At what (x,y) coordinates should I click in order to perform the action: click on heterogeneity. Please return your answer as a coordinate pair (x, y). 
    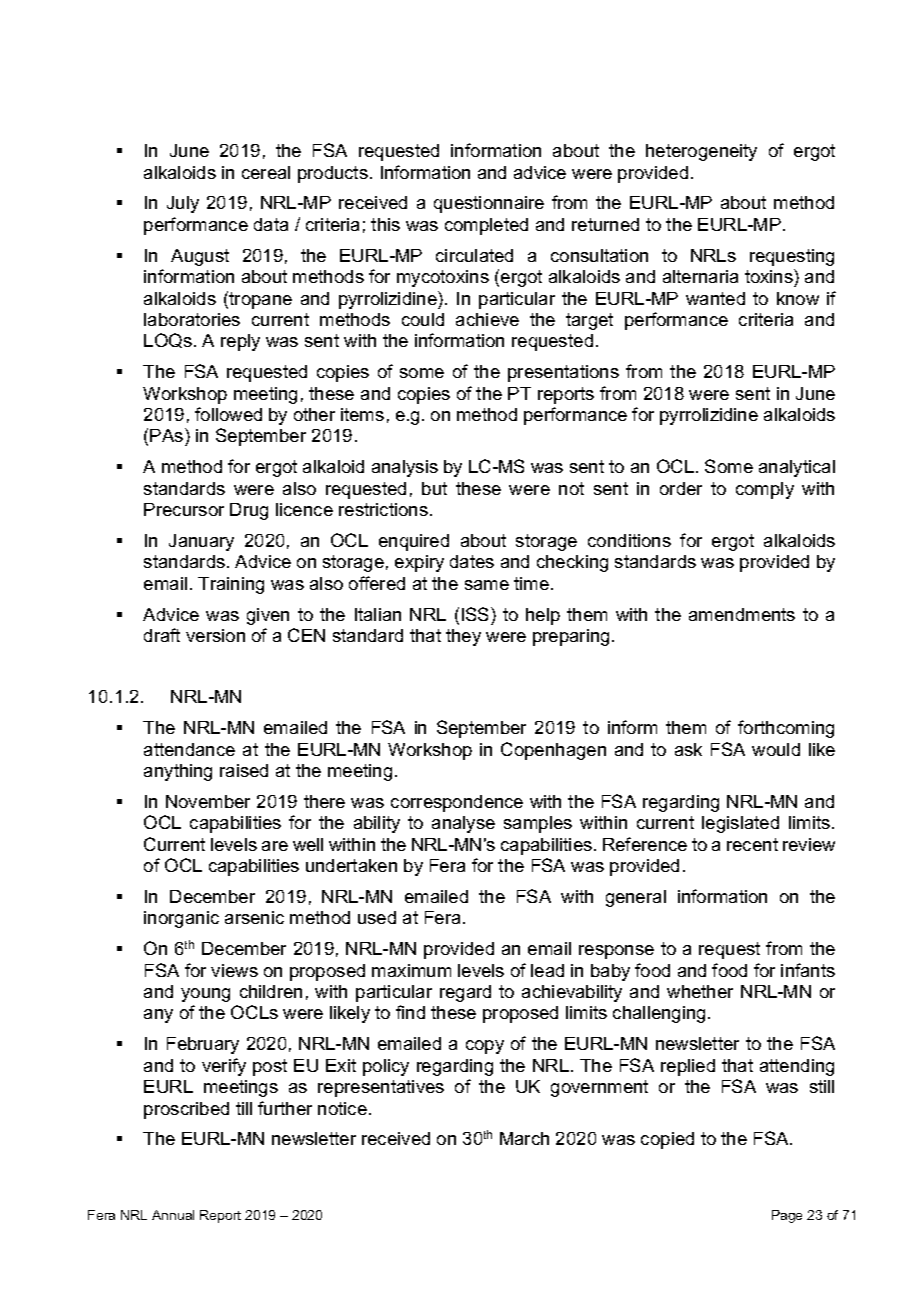
    Looking at the image, I should click on (701, 152).
